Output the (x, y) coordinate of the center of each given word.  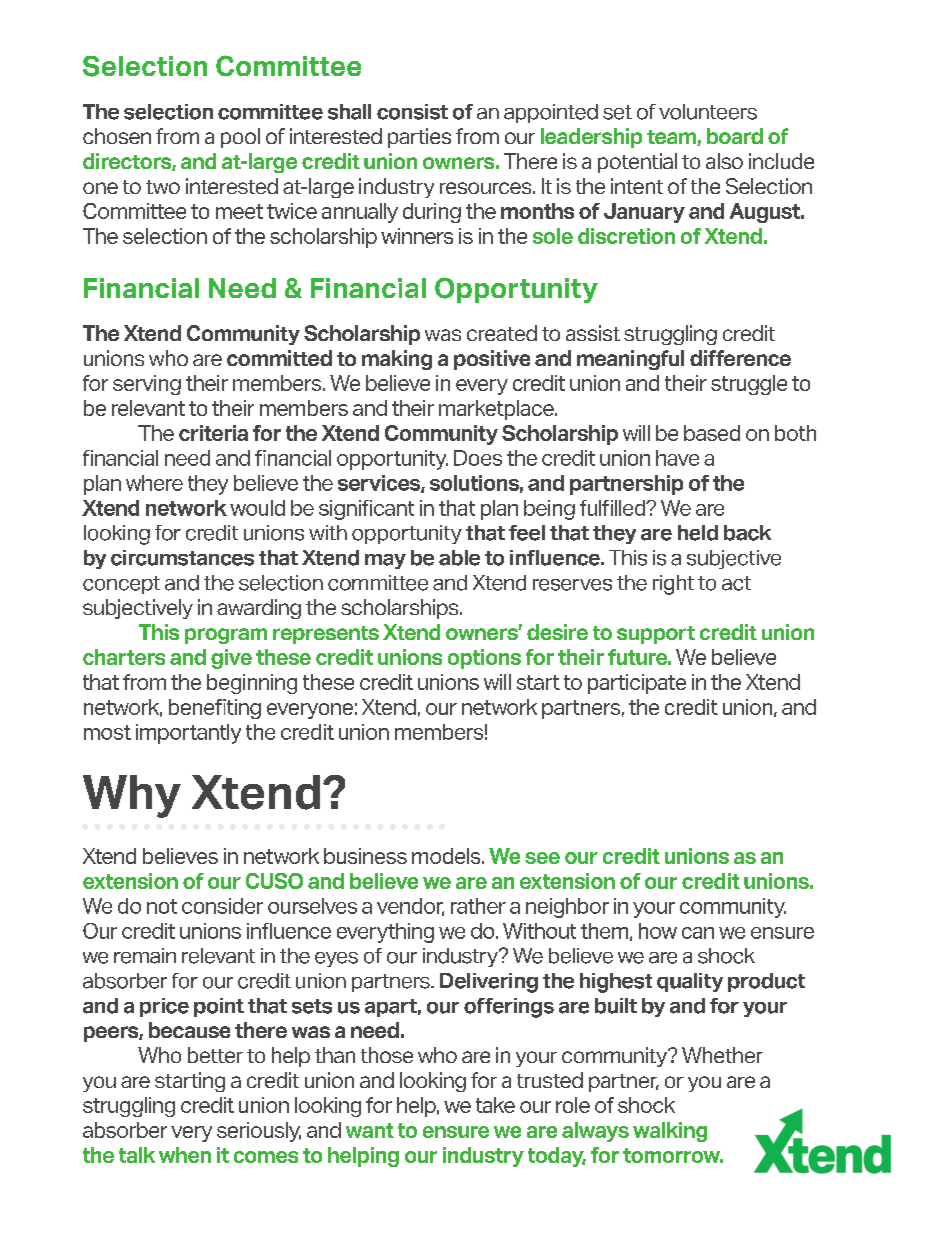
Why (132, 796)
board (735, 136)
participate (637, 684)
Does (478, 458)
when (185, 1155)
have (677, 458)
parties (419, 138)
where (154, 483)
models (447, 856)
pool (240, 138)
